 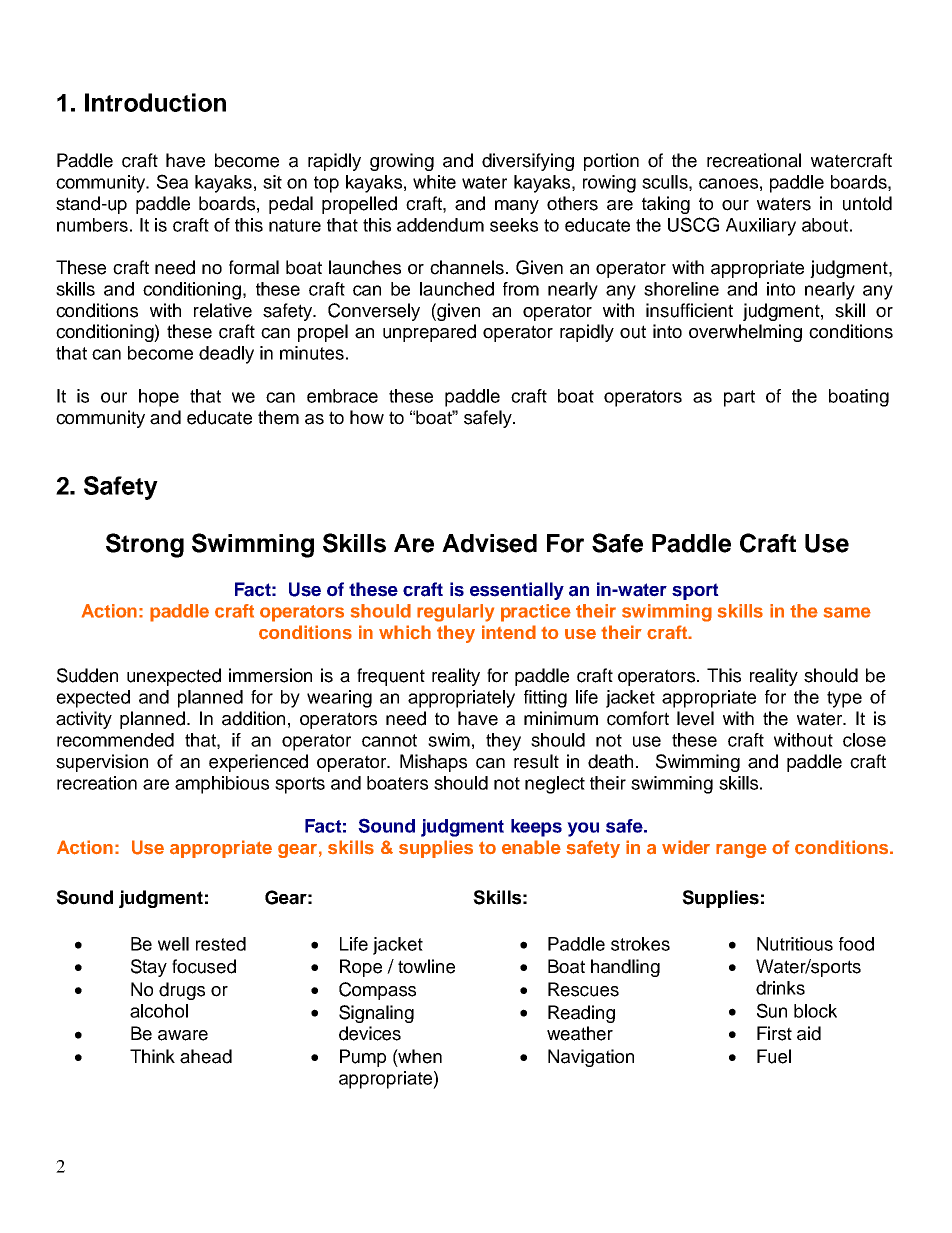 I want to click on Signaling, so click(x=376, y=1014).
